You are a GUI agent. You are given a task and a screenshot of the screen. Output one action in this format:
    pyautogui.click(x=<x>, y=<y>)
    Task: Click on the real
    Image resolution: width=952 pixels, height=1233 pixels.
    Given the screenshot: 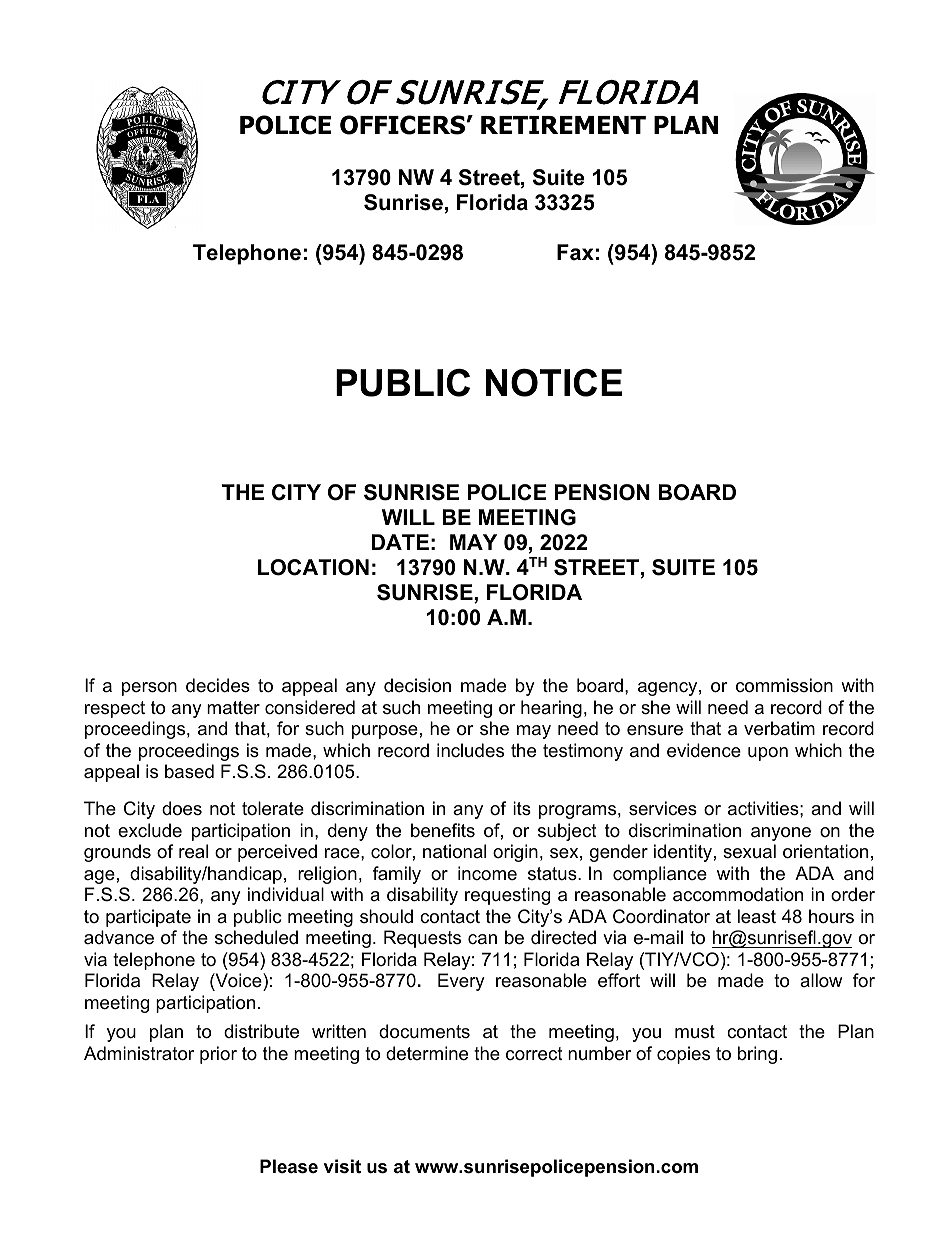 What is the action you would take?
    pyautogui.click(x=193, y=851)
